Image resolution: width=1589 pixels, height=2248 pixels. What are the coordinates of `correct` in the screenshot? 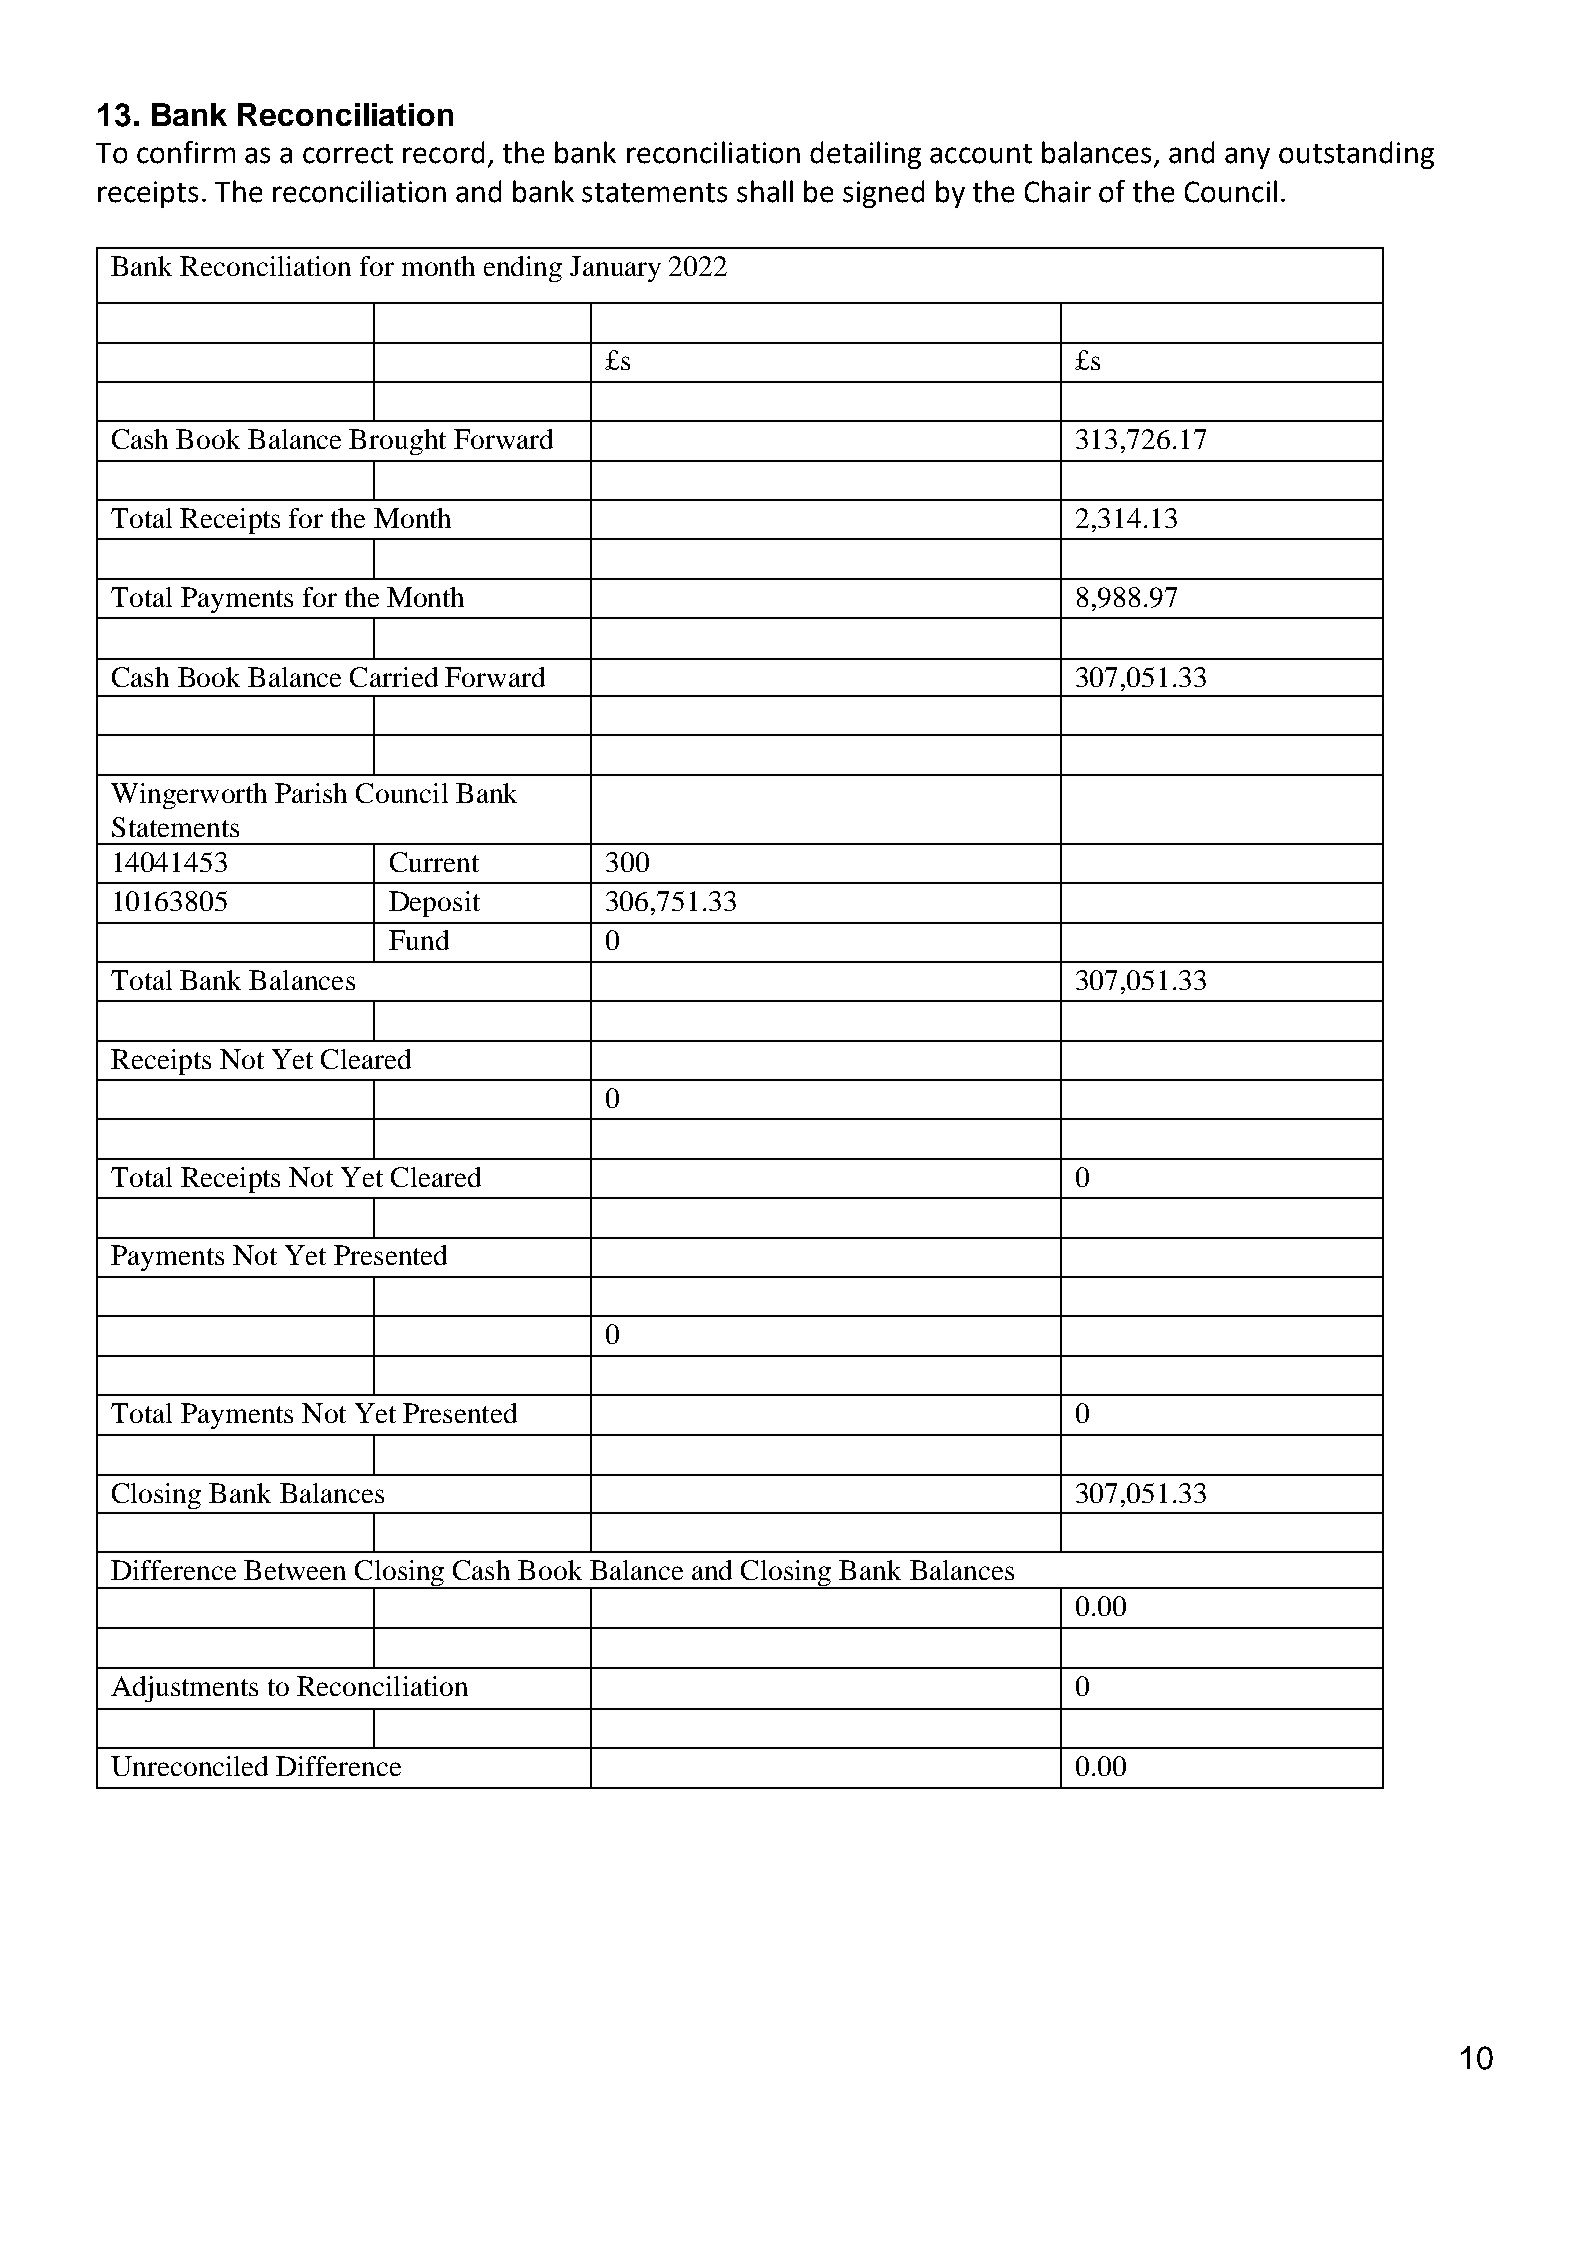 It's located at (348, 154).
